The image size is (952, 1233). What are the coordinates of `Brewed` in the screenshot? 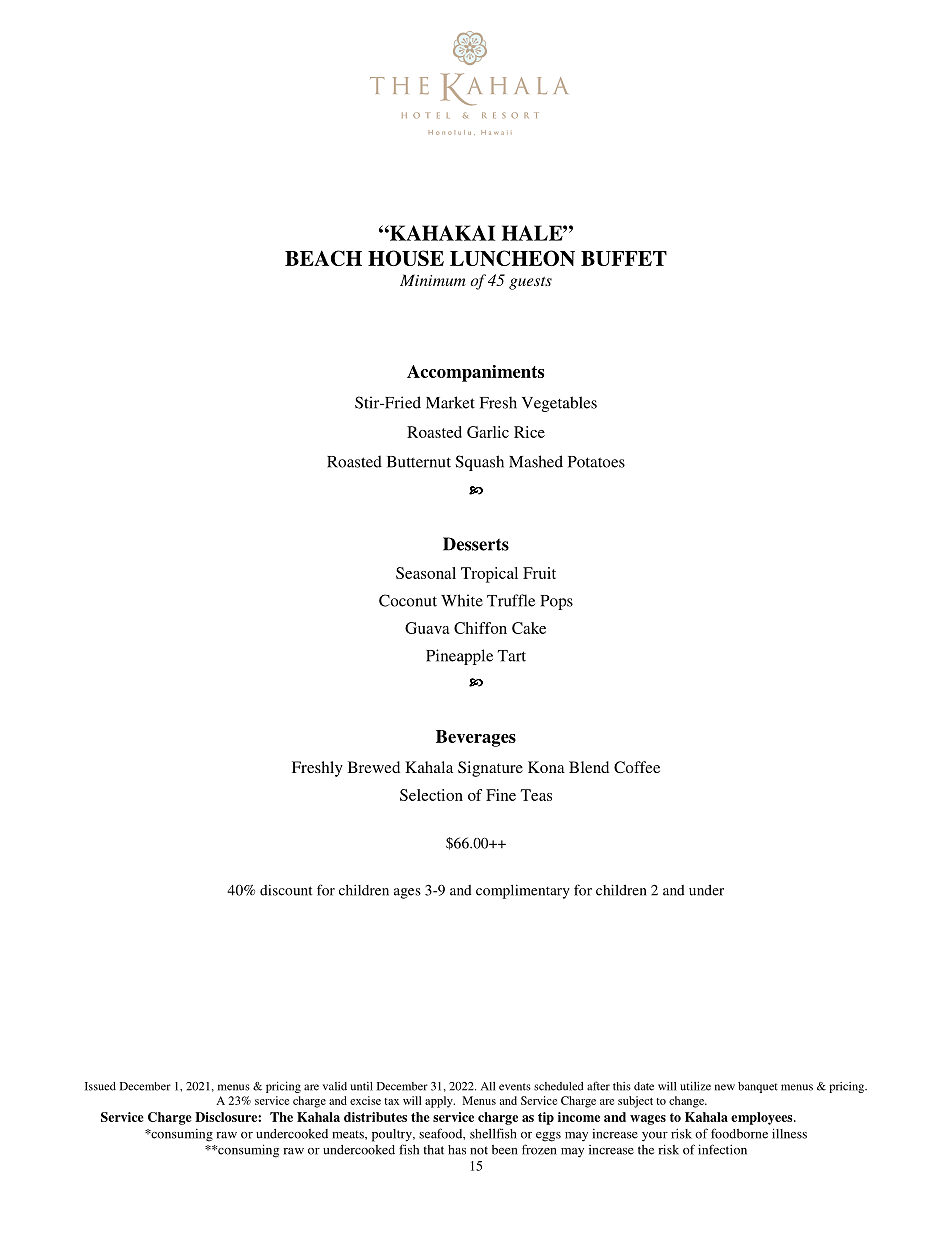 It's located at (374, 767).
